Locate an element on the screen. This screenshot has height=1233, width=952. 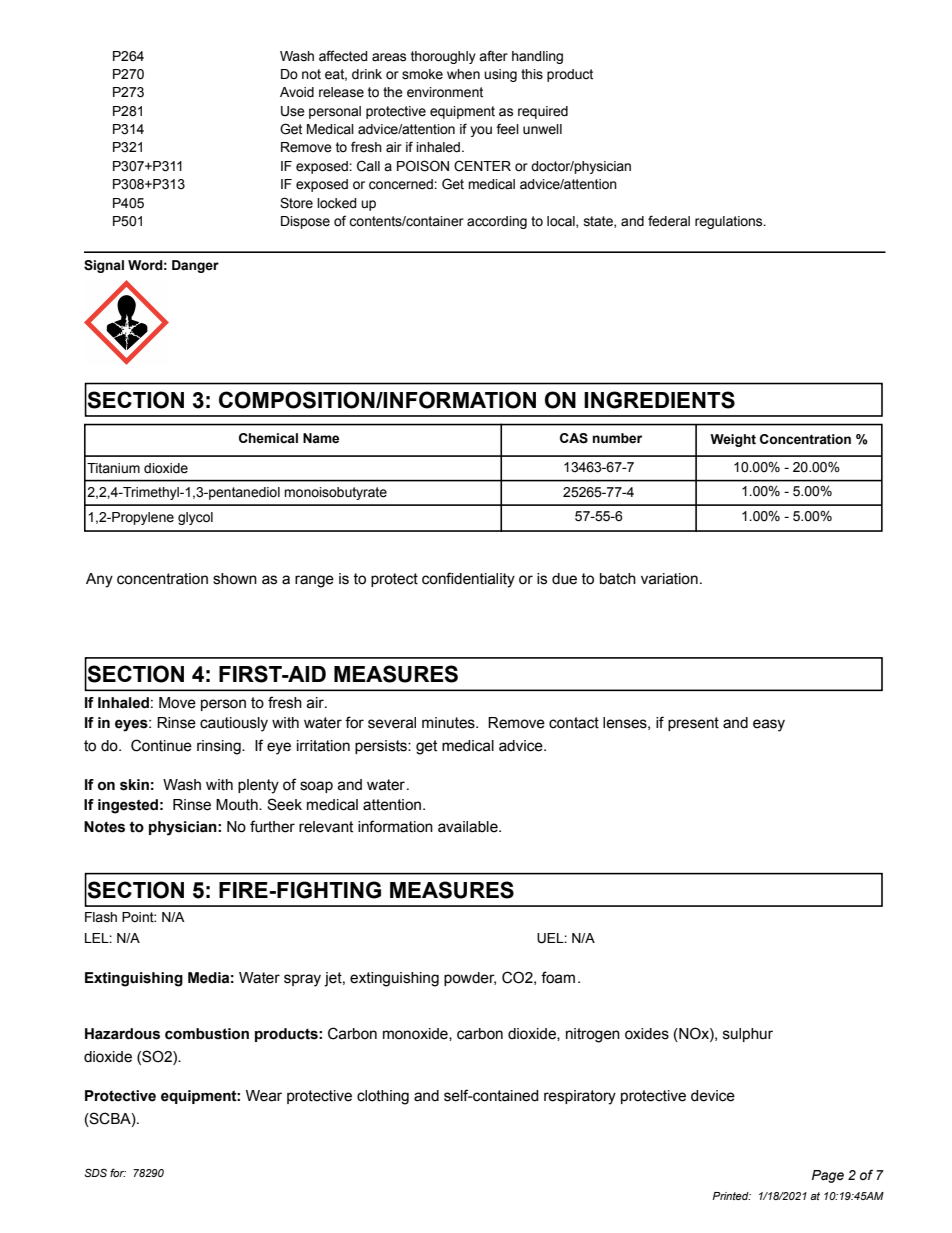
CAS is located at coordinates (574, 438).
